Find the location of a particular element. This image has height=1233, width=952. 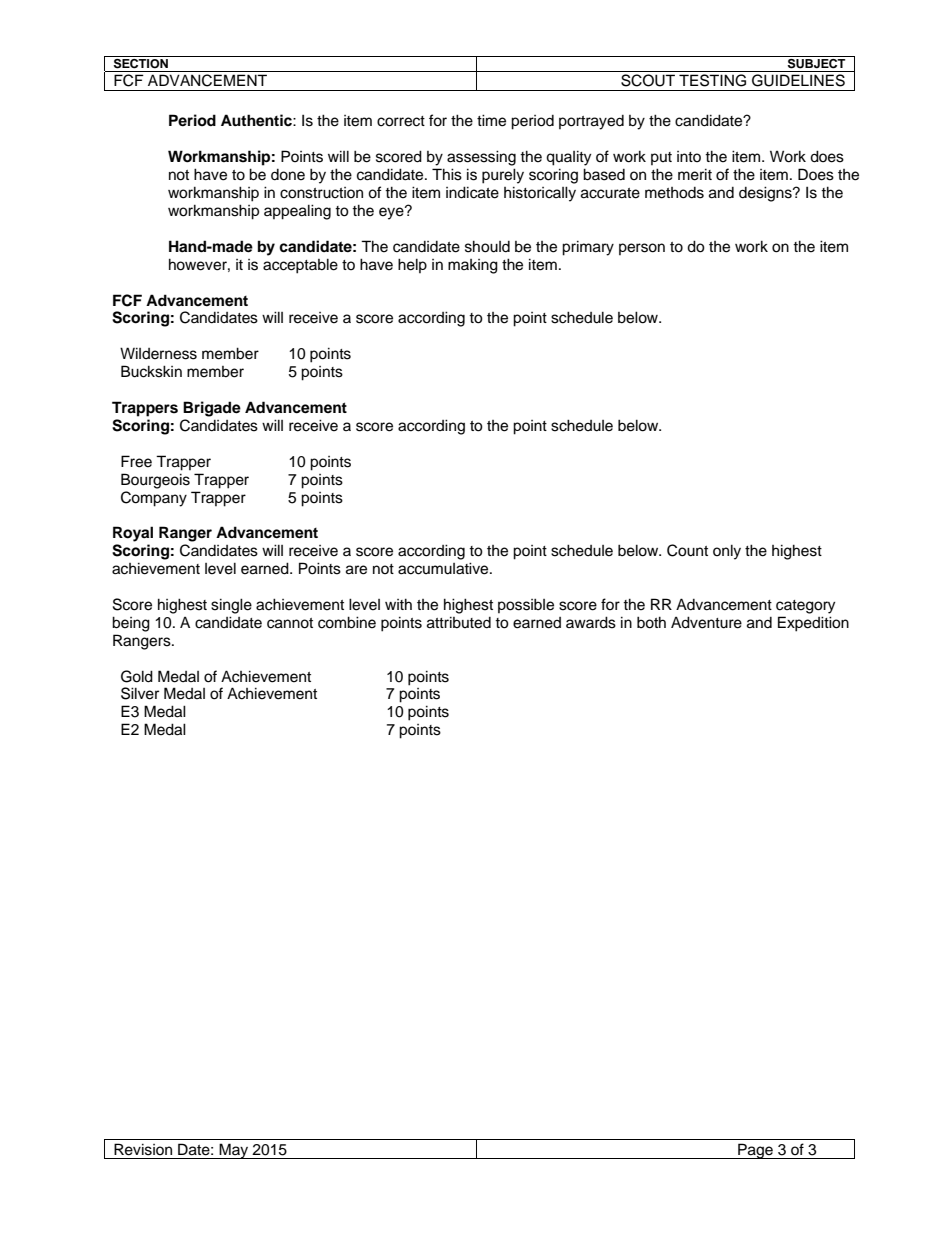

done is located at coordinates (288, 175).
